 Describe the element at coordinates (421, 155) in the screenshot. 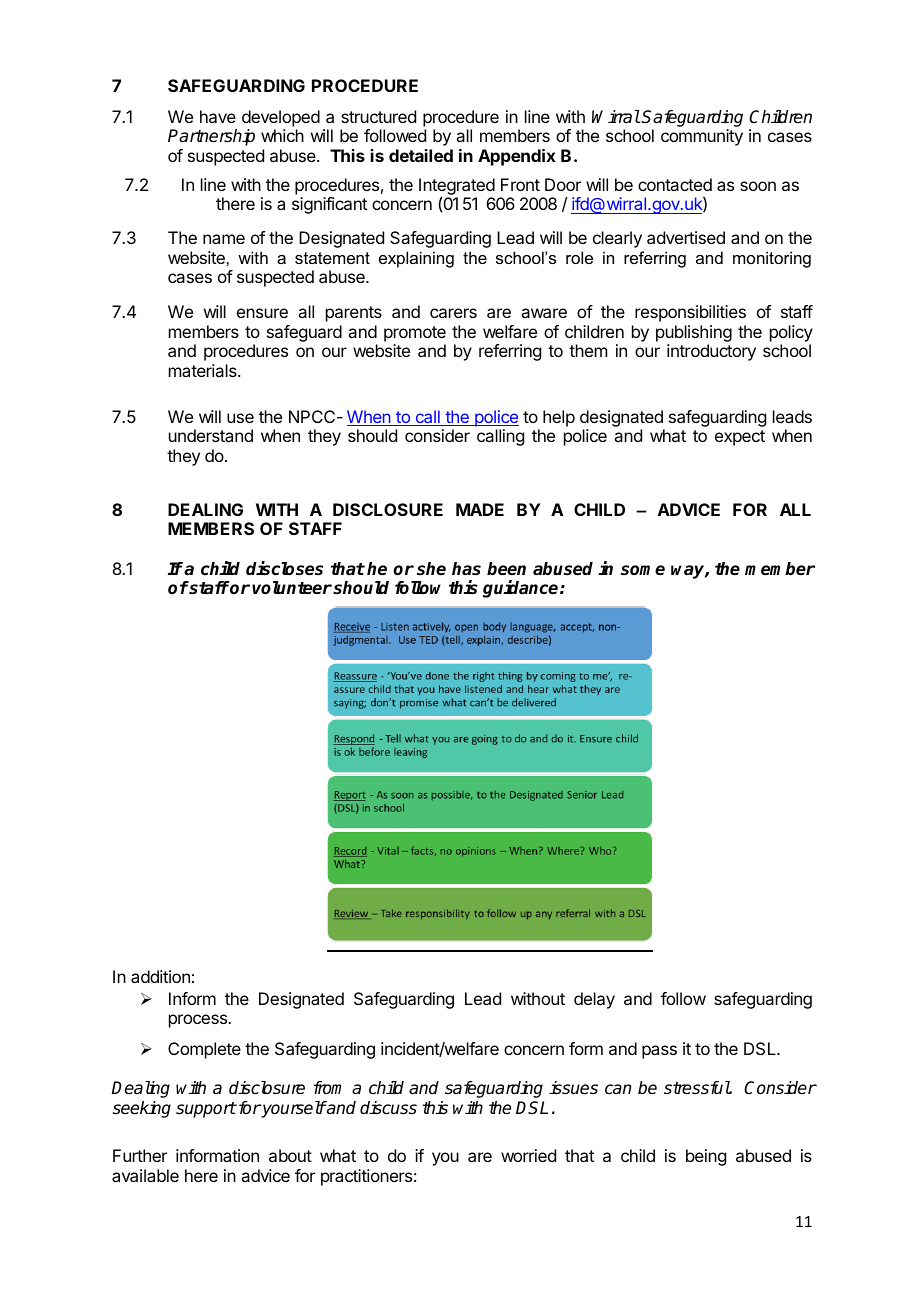

I see `detailed` at that location.
